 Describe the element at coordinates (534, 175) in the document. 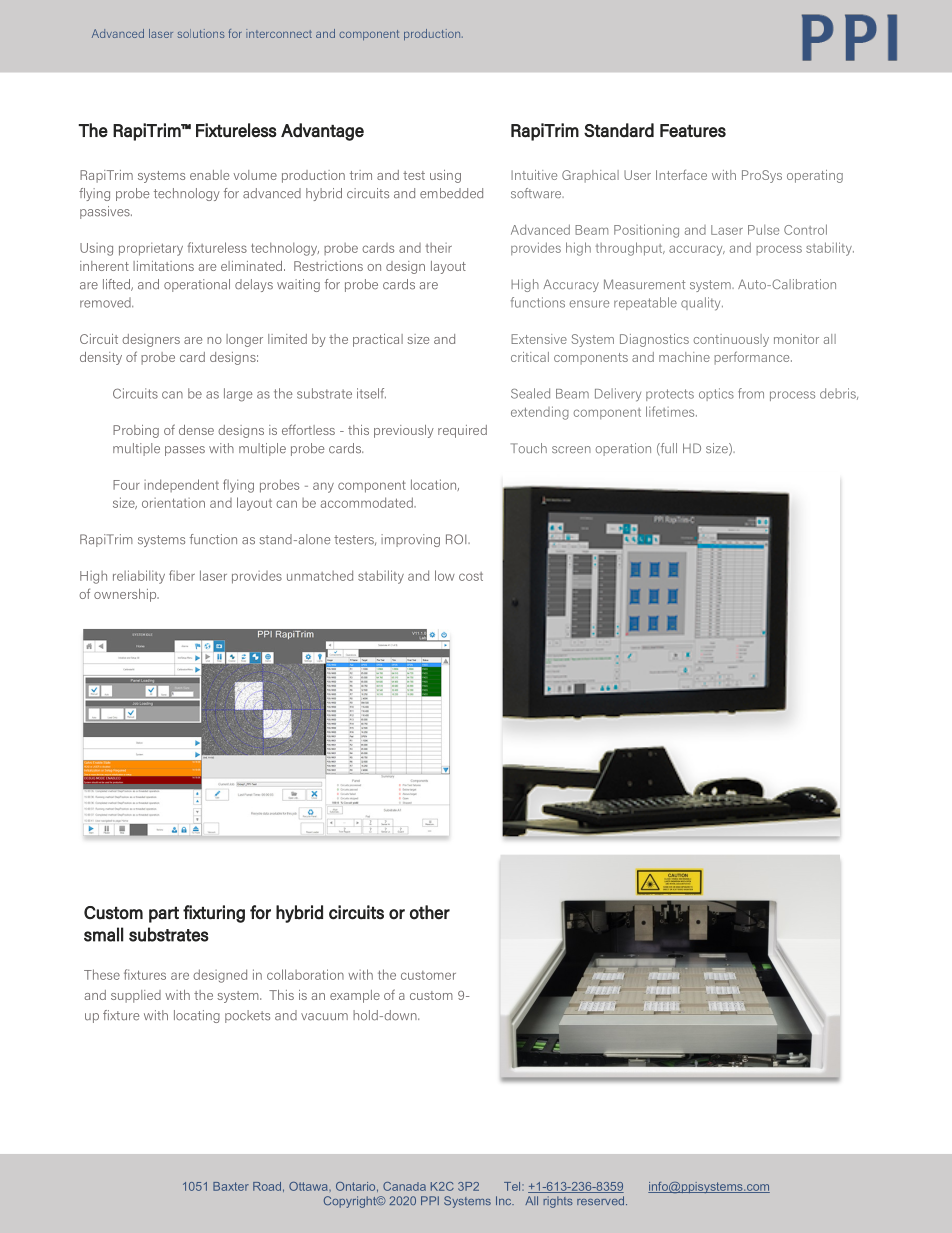

I see `Intuitive` at that location.
